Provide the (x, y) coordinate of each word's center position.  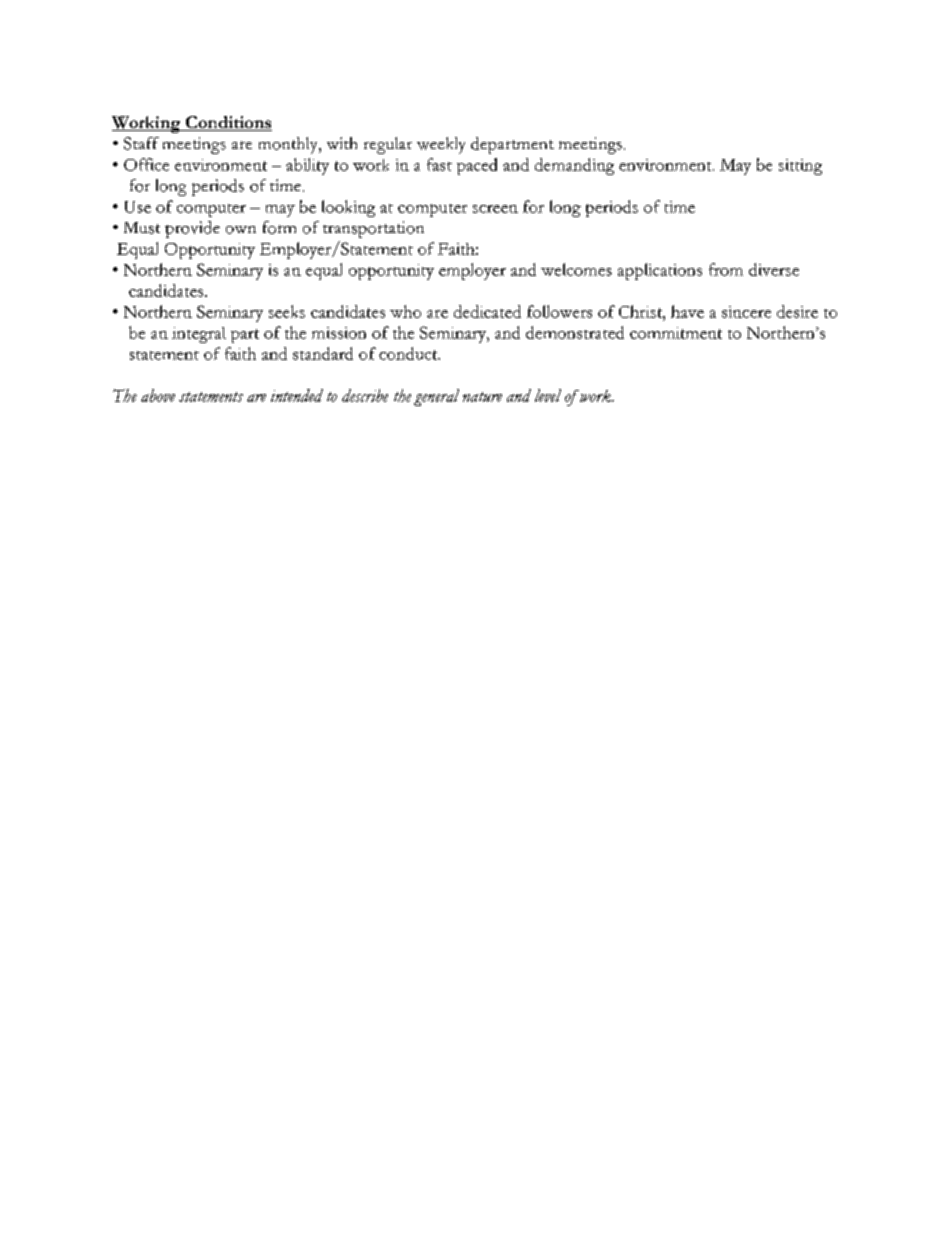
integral (199, 335)
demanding (574, 166)
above (158, 395)
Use (138, 207)
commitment (676, 333)
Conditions (227, 123)
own (241, 230)
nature (482, 397)
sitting (800, 167)
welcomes (576, 269)
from (726, 269)
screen (495, 209)
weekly (441, 145)
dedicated (487, 311)
